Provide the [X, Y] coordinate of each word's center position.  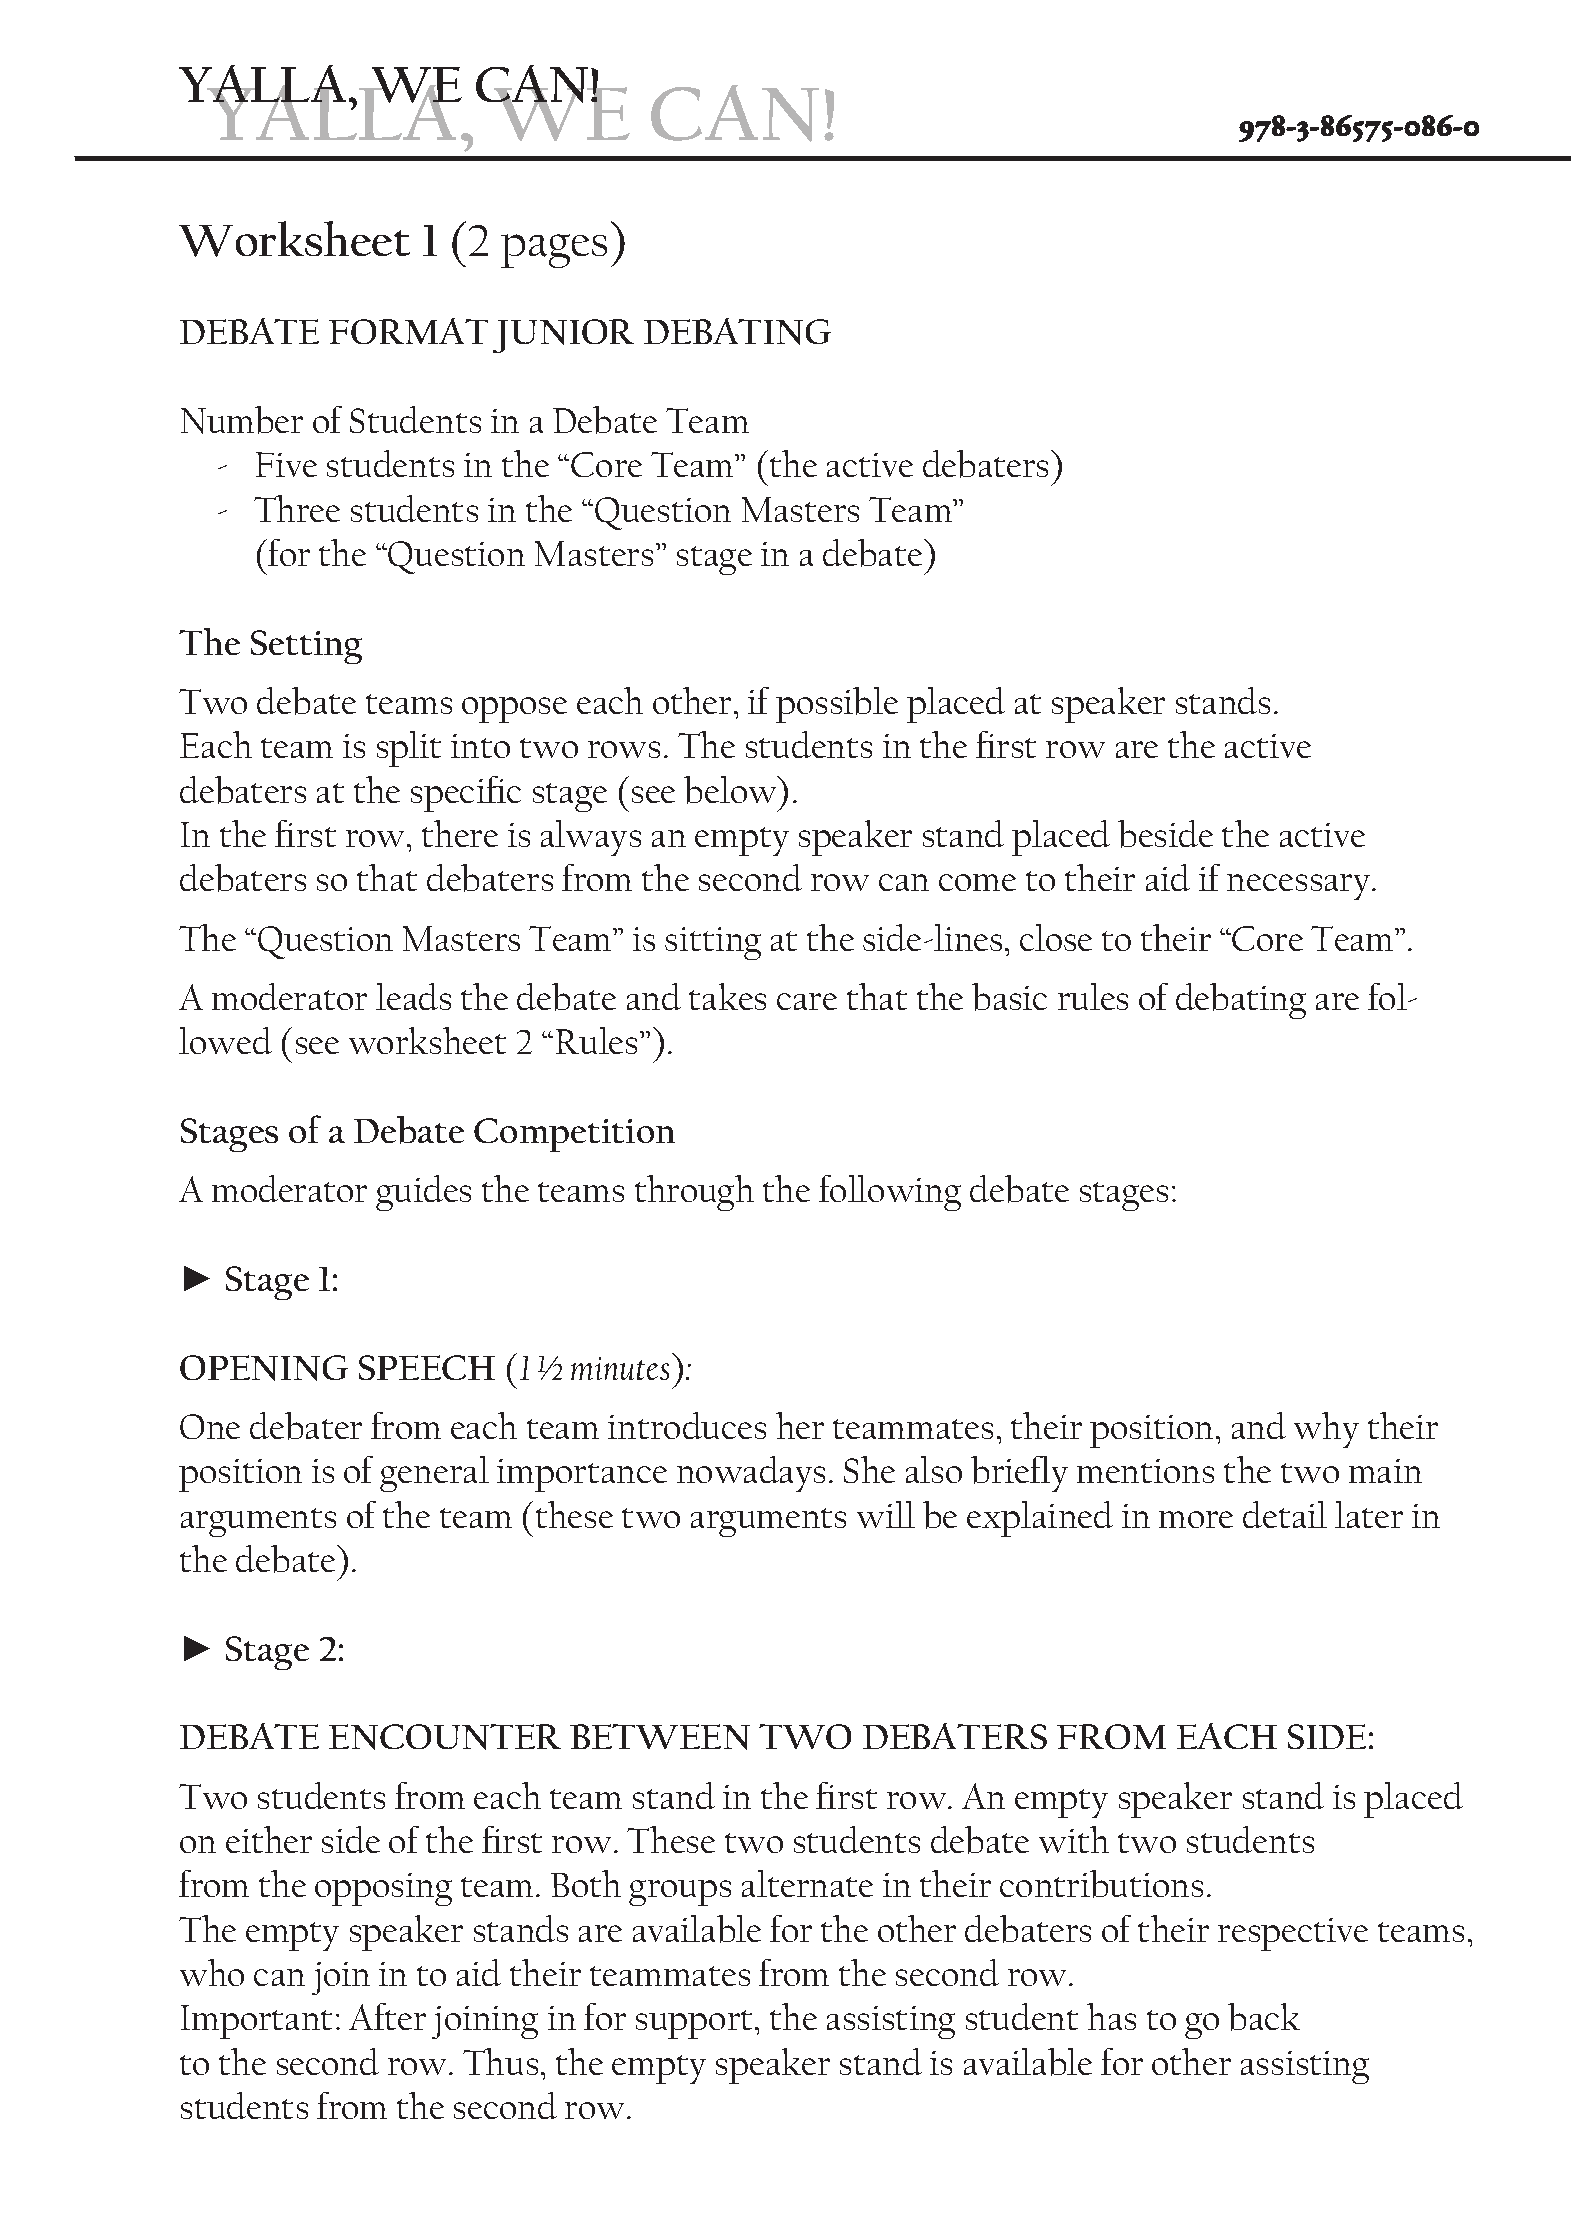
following [890, 1193]
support [694, 2024]
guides [423, 1193]
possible [837, 705]
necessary [1300, 887]
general [434, 1474]
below [731, 790]
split [409, 749]
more [1196, 1519]
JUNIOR [563, 336]
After [387, 2016]
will [886, 1514]
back [1264, 2017]
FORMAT [408, 331]
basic [1009, 997]
